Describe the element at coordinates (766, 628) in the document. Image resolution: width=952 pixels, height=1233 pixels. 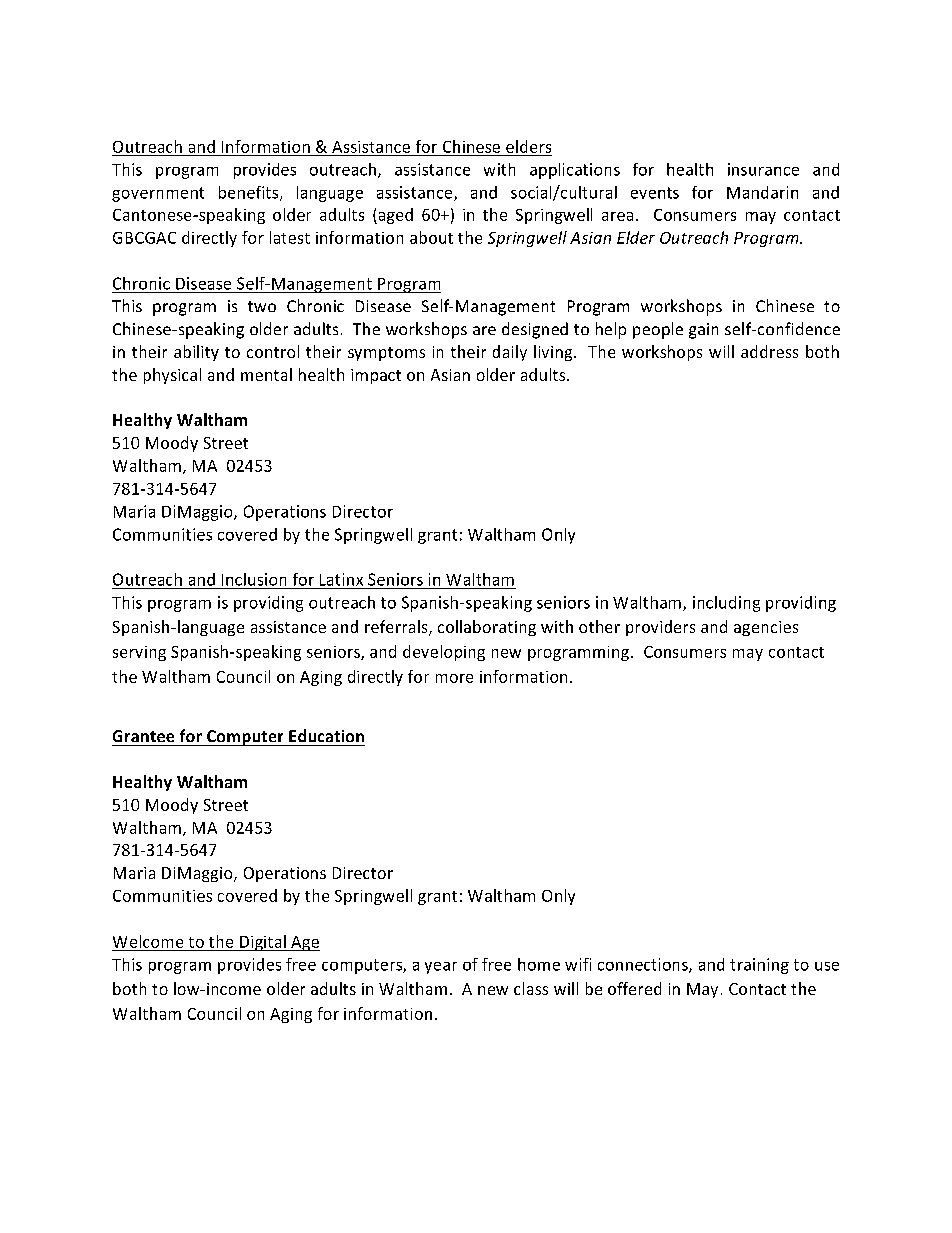
I see `agencies` at that location.
